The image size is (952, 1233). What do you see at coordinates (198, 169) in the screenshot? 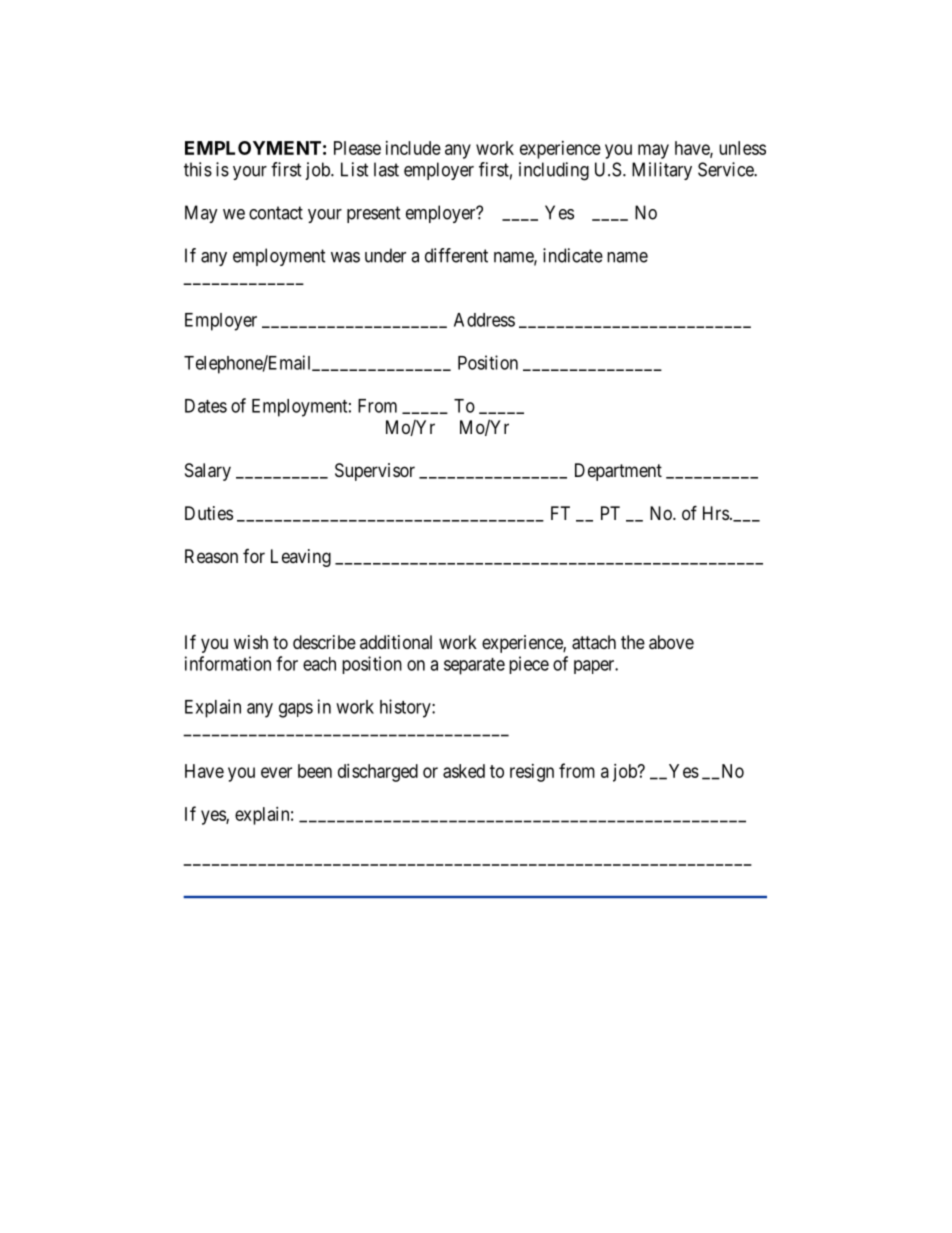
I see `this` at bounding box center [198, 169].
